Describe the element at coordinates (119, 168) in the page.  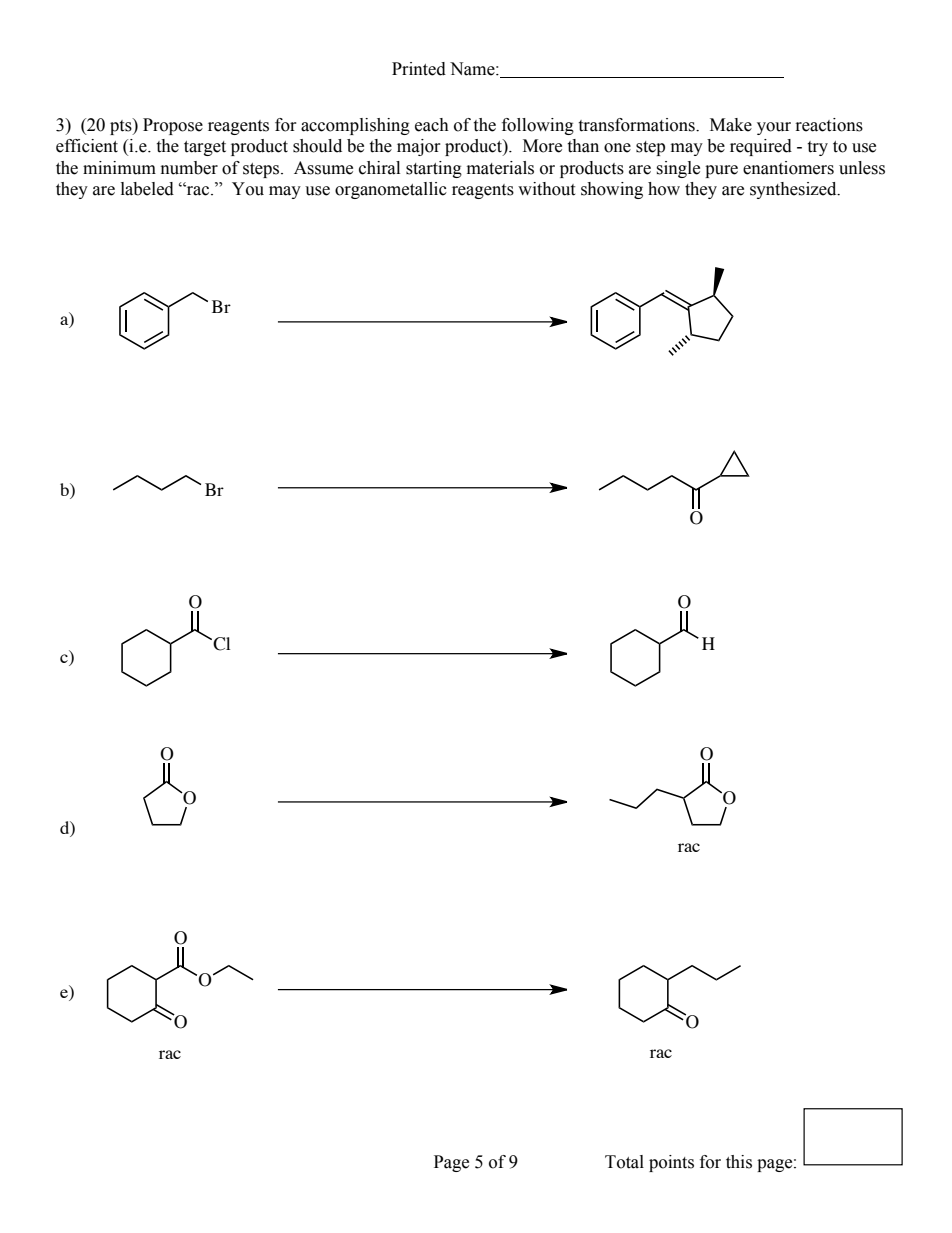
I see `minimum` at that location.
